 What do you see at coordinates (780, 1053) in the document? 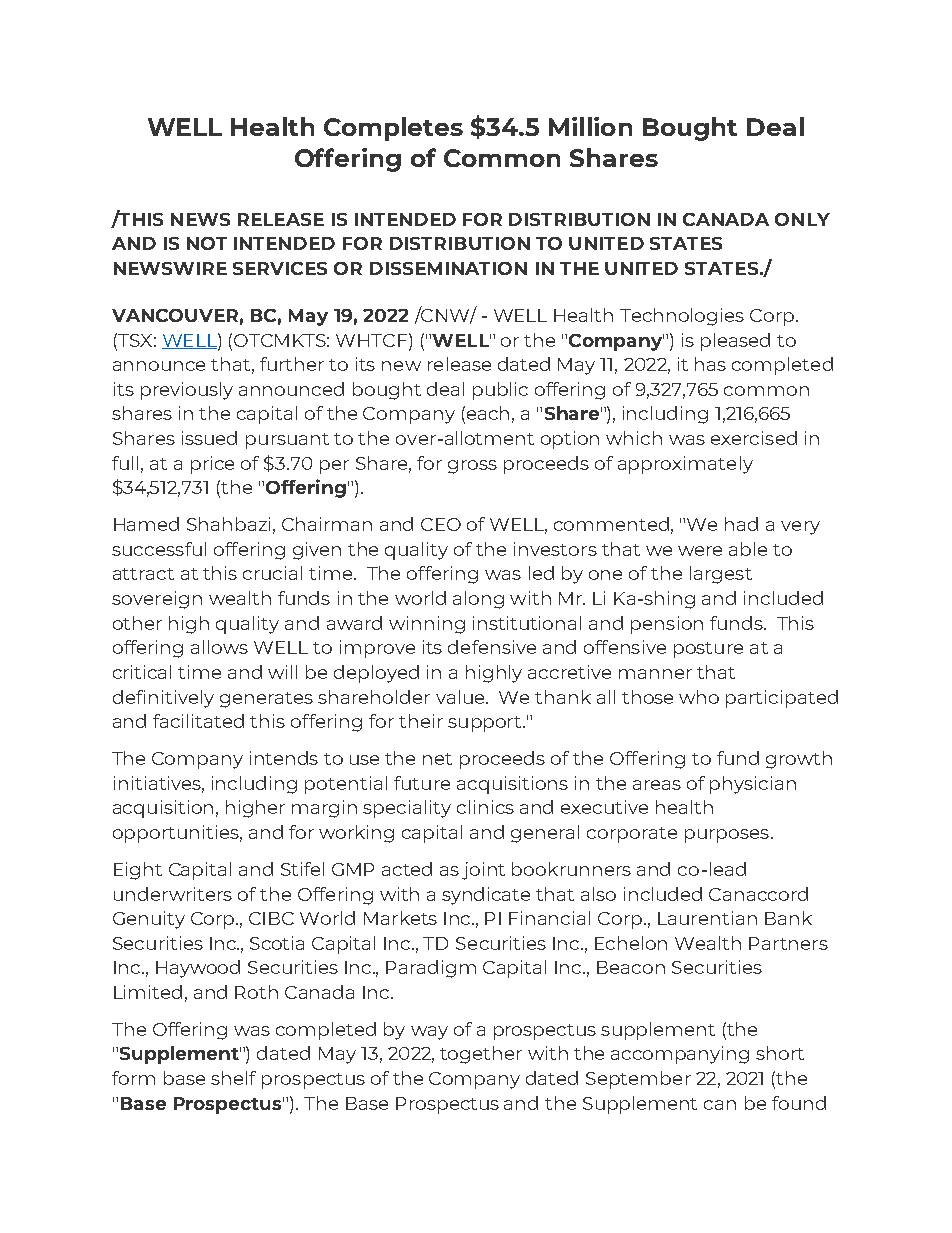
I see `short` at bounding box center [780, 1053].
